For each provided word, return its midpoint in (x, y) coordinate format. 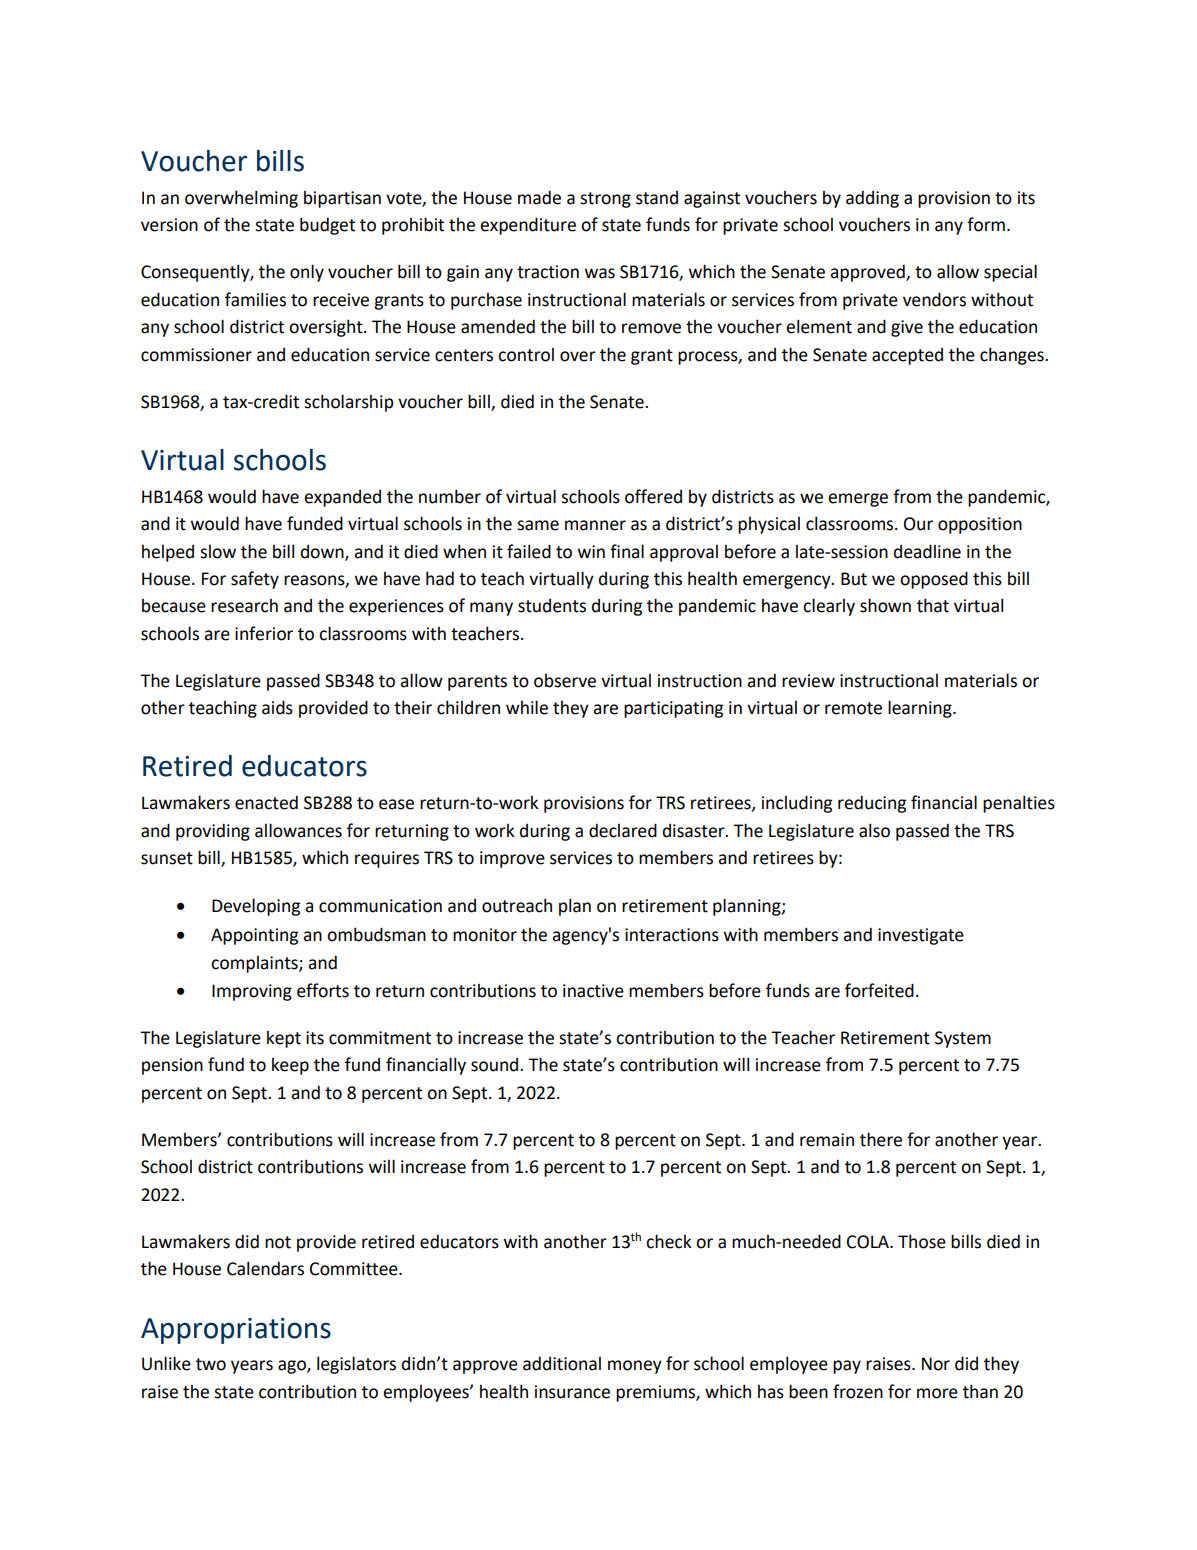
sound (496, 1065)
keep (290, 1066)
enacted (266, 802)
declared (623, 830)
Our (918, 524)
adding (872, 199)
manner (595, 525)
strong (605, 200)
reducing (872, 804)
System (963, 1039)
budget (327, 226)
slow (218, 551)
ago (293, 1367)
